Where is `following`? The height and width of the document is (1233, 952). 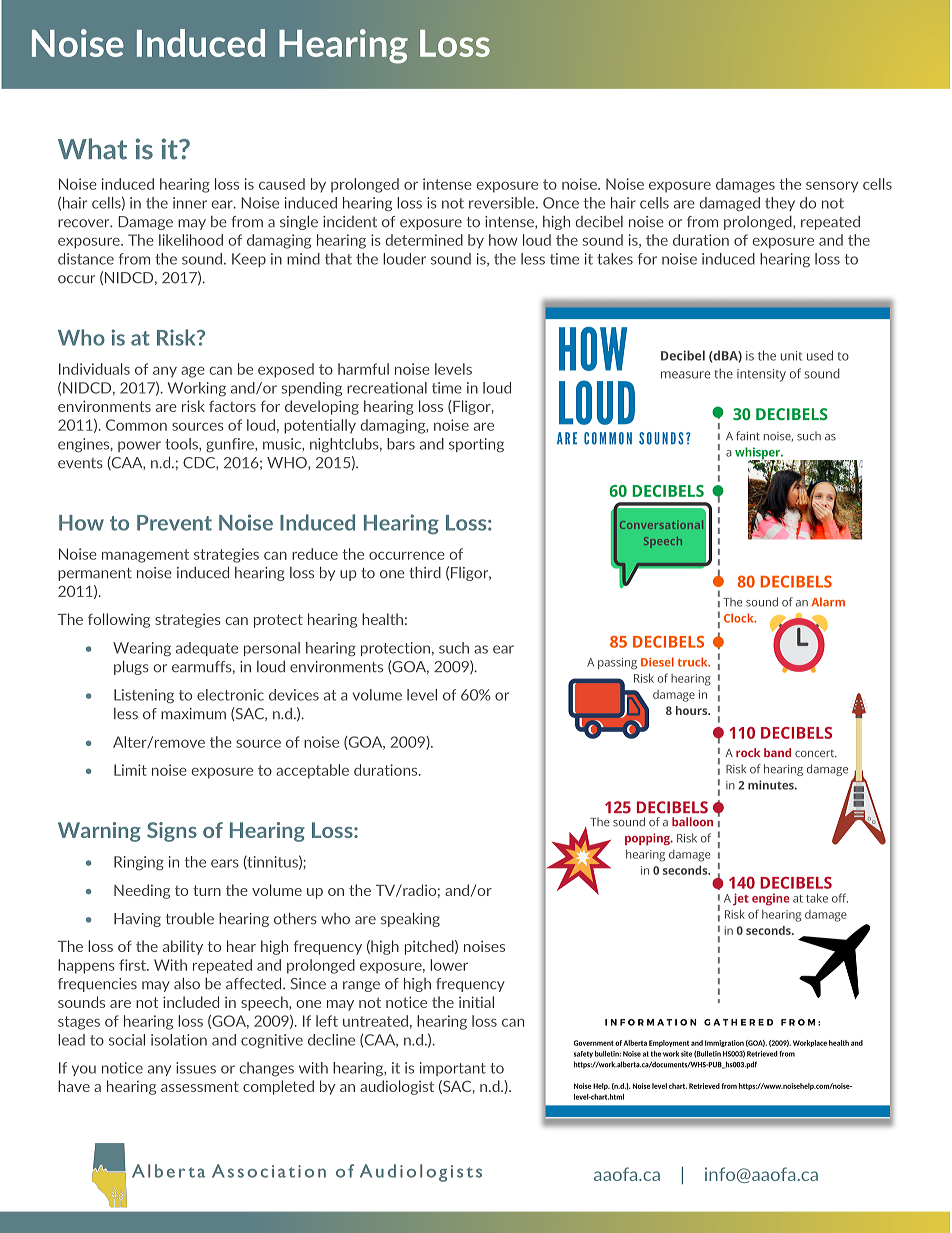 following is located at coordinates (119, 620).
